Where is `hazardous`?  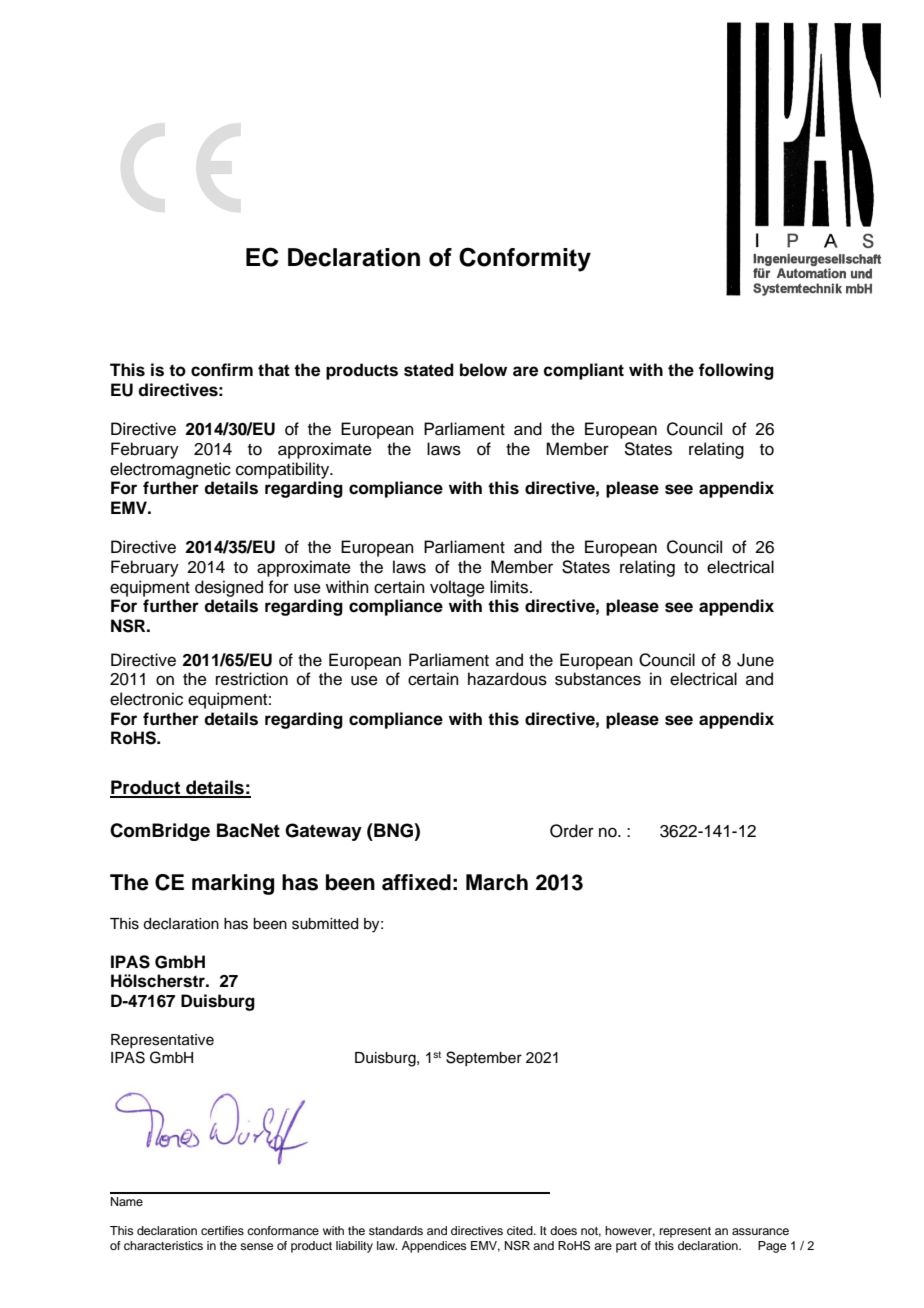
hazardous is located at coordinates (507, 679).
